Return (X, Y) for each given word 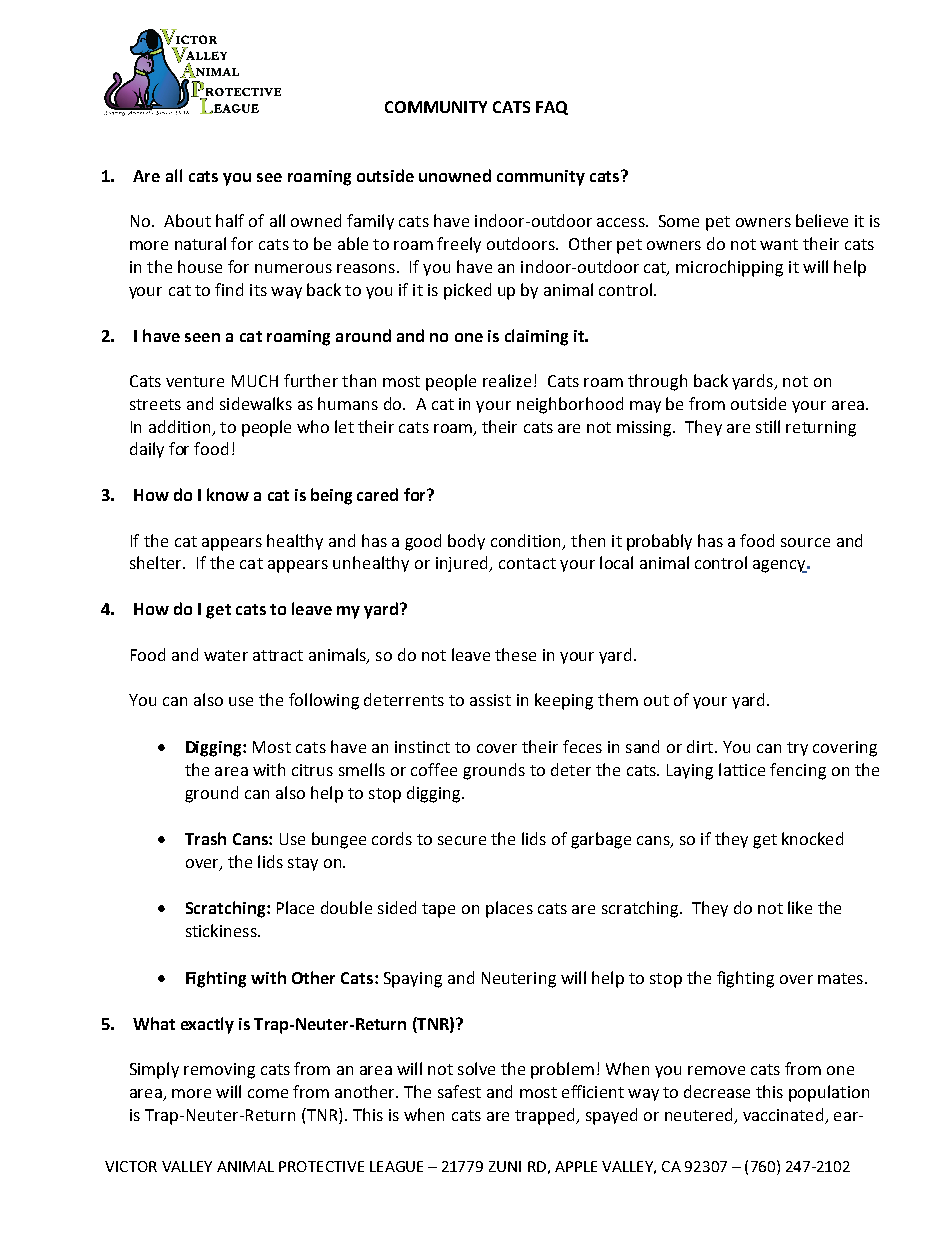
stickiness (222, 930)
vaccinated (783, 1114)
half (230, 220)
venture (195, 381)
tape (438, 910)
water (226, 655)
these (515, 654)
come (268, 1093)
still (768, 426)
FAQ (552, 108)
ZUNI (505, 1166)
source (805, 542)
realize (507, 380)
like (800, 907)
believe (822, 220)
